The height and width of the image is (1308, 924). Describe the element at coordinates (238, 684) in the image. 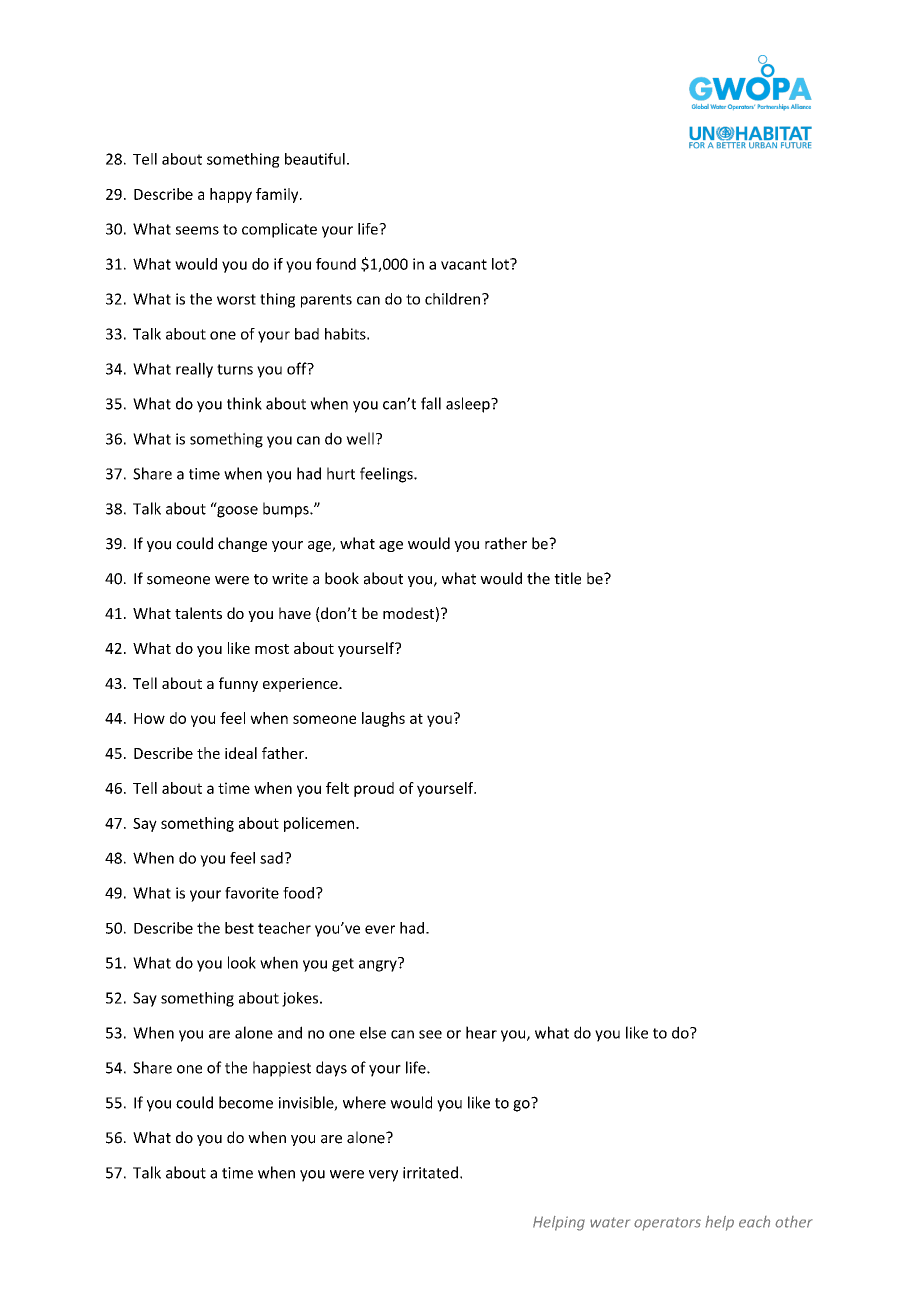

I see `funny` at that location.
